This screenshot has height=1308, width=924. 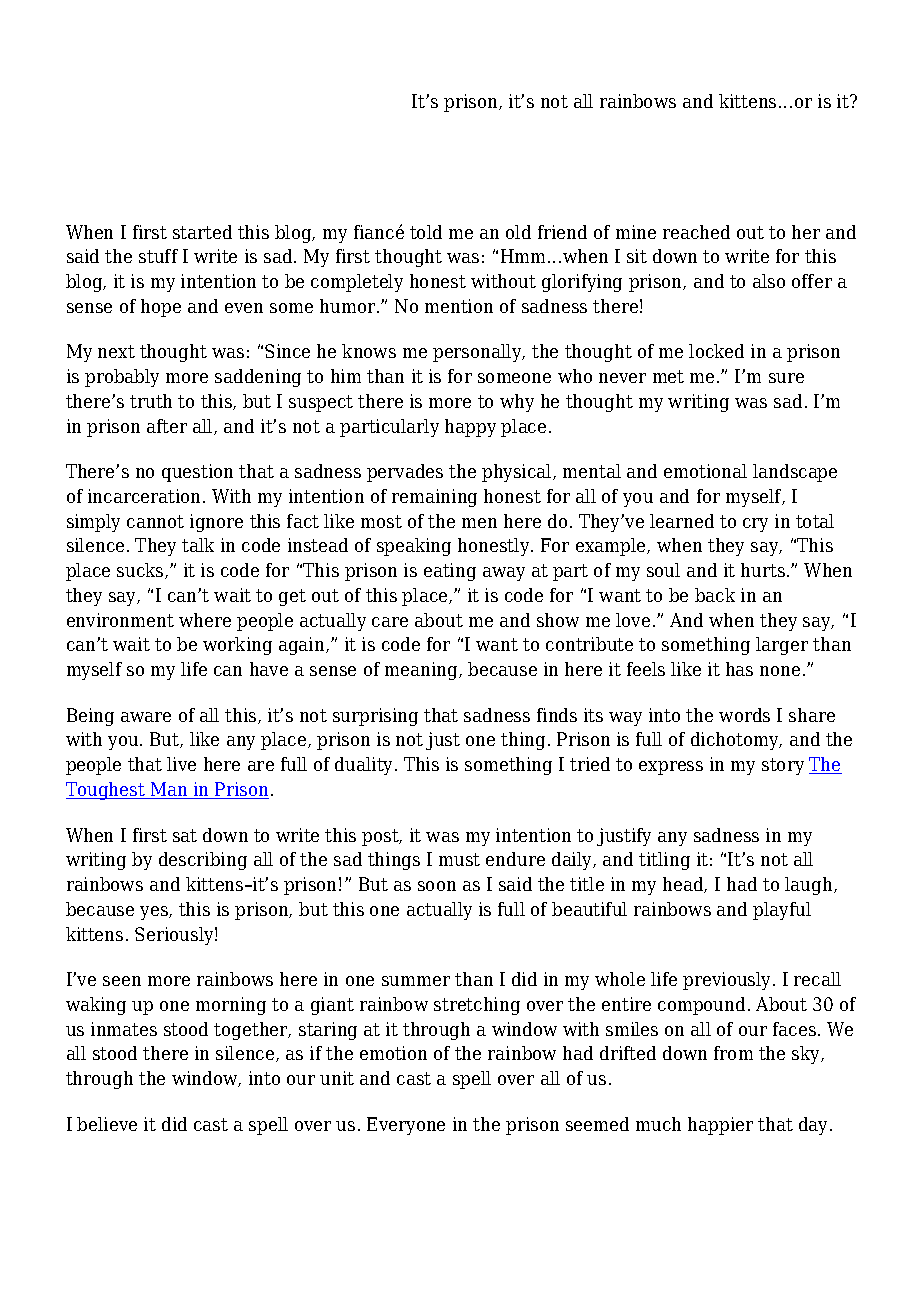 What do you see at coordinates (158, 256) in the screenshot?
I see `stuff` at bounding box center [158, 256].
